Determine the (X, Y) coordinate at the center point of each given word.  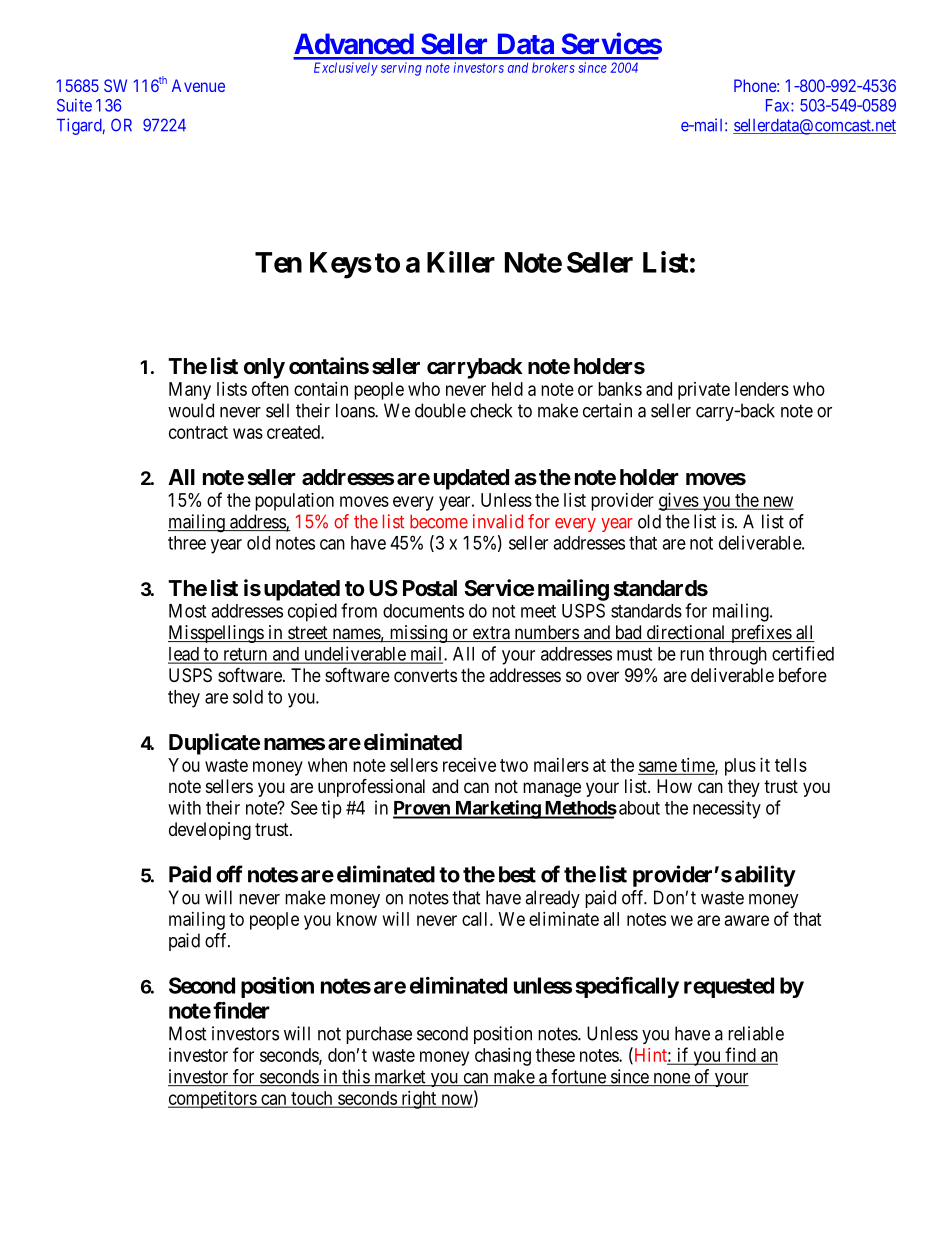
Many (190, 391)
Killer (461, 262)
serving (401, 69)
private (704, 391)
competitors (213, 1100)
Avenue (198, 85)
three (187, 543)
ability (765, 876)
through (738, 656)
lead (184, 655)
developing (210, 831)
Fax (779, 105)
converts (425, 675)
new (777, 502)
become (439, 521)
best (517, 874)
